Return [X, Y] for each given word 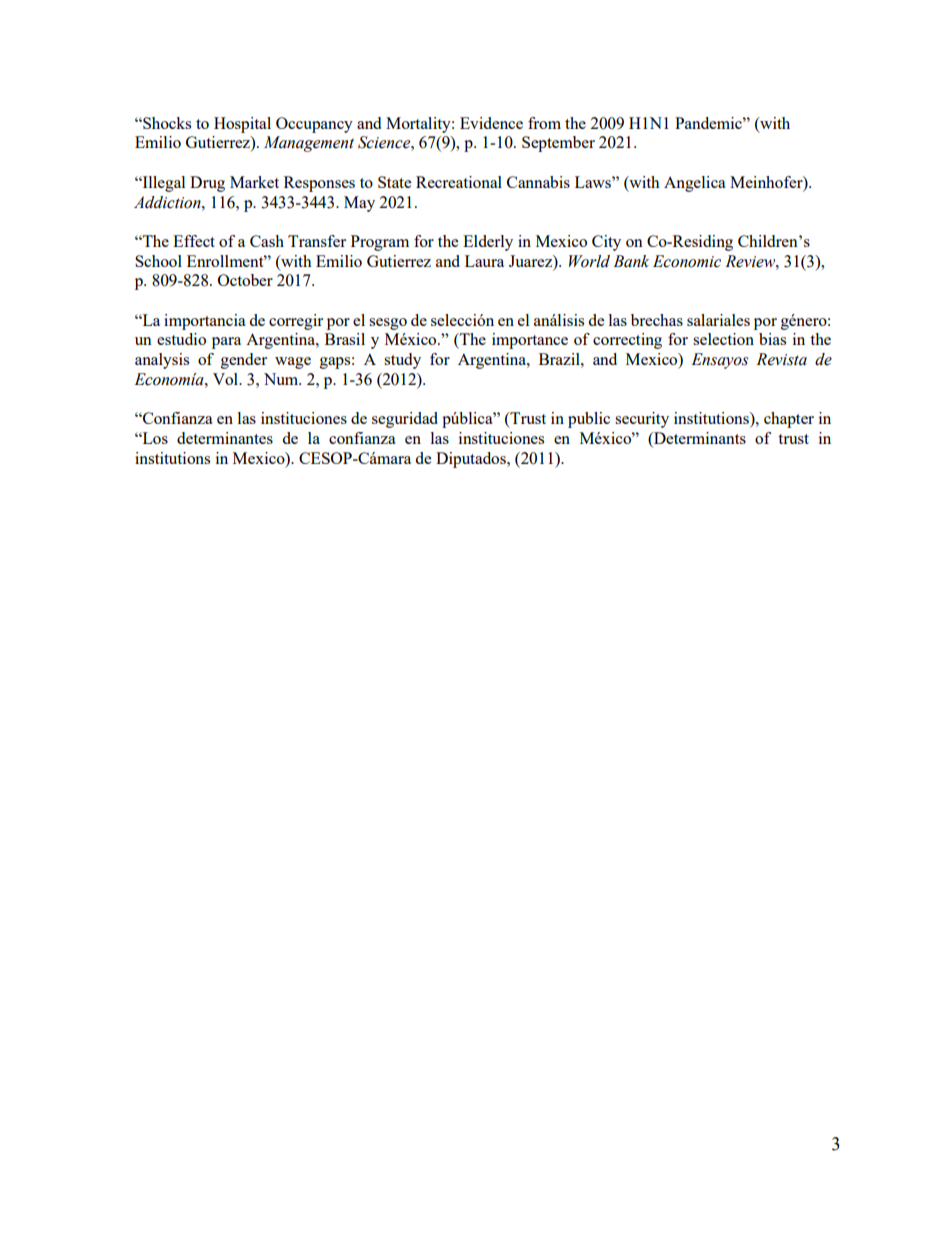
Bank [631, 261]
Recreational [459, 182]
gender [244, 361]
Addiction [168, 202]
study [402, 361]
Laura [484, 261]
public [589, 420]
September [558, 144]
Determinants [699, 439]
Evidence [491, 123]
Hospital [242, 125]
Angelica [695, 184]
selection [723, 339]
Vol [226, 379]
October [245, 280]
